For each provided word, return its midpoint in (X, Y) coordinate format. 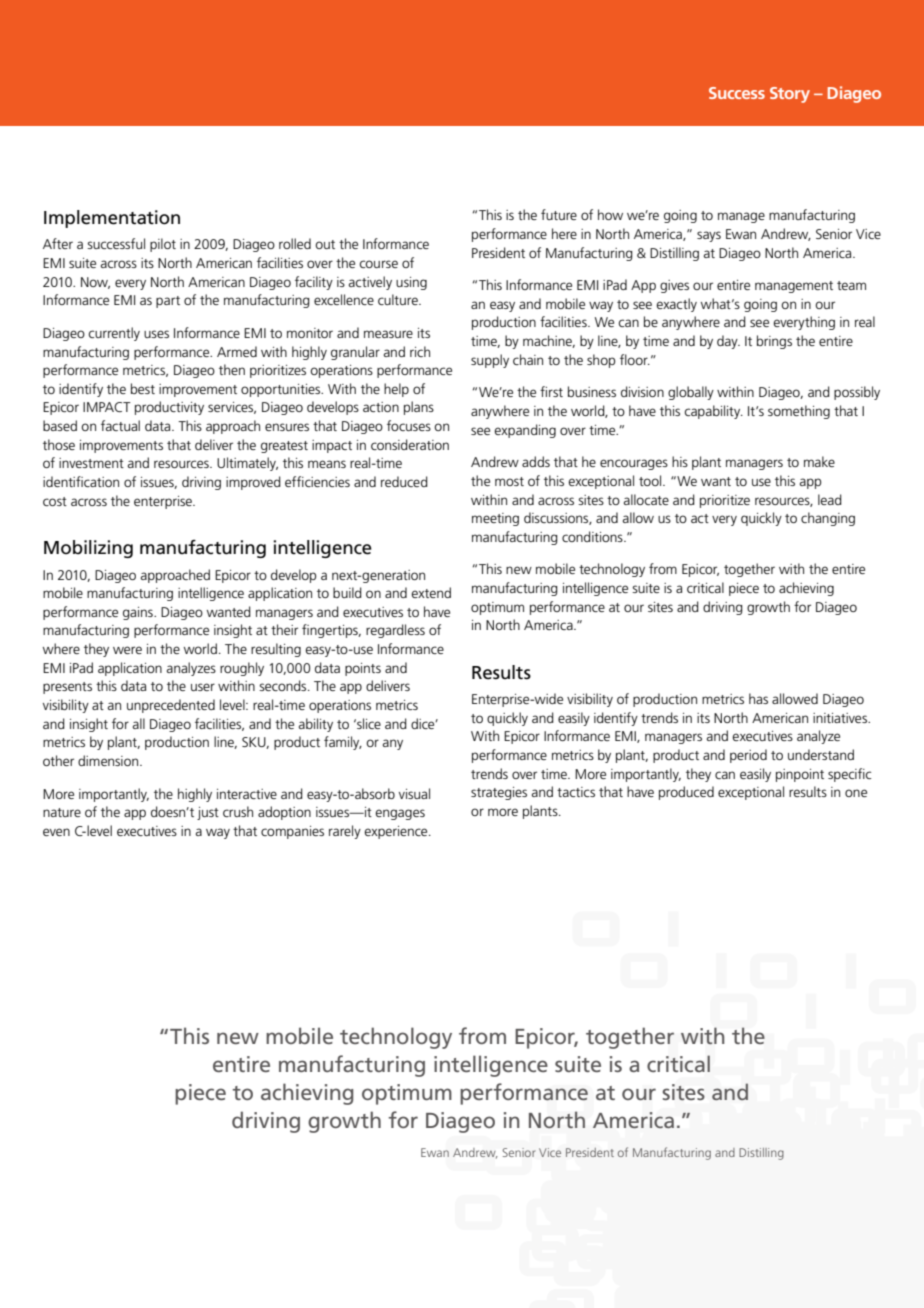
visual (414, 793)
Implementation (112, 219)
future (559, 214)
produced (686, 793)
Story (790, 95)
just (208, 813)
